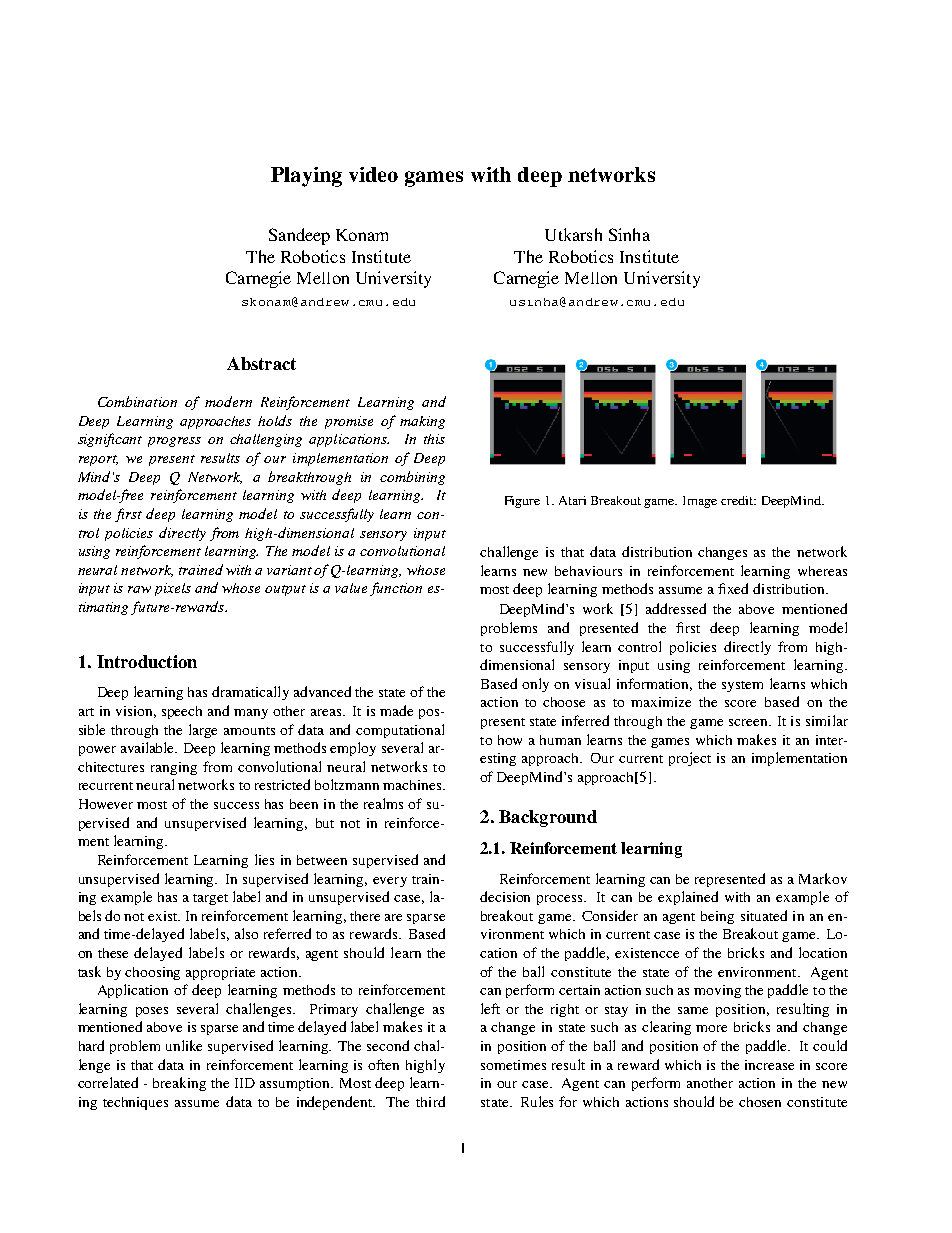 Image resolution: width=952 pixels, height=1233 pixels. Describe the element at coordinates (769, 1065) in the screenshot. I see `increase` at that location.
